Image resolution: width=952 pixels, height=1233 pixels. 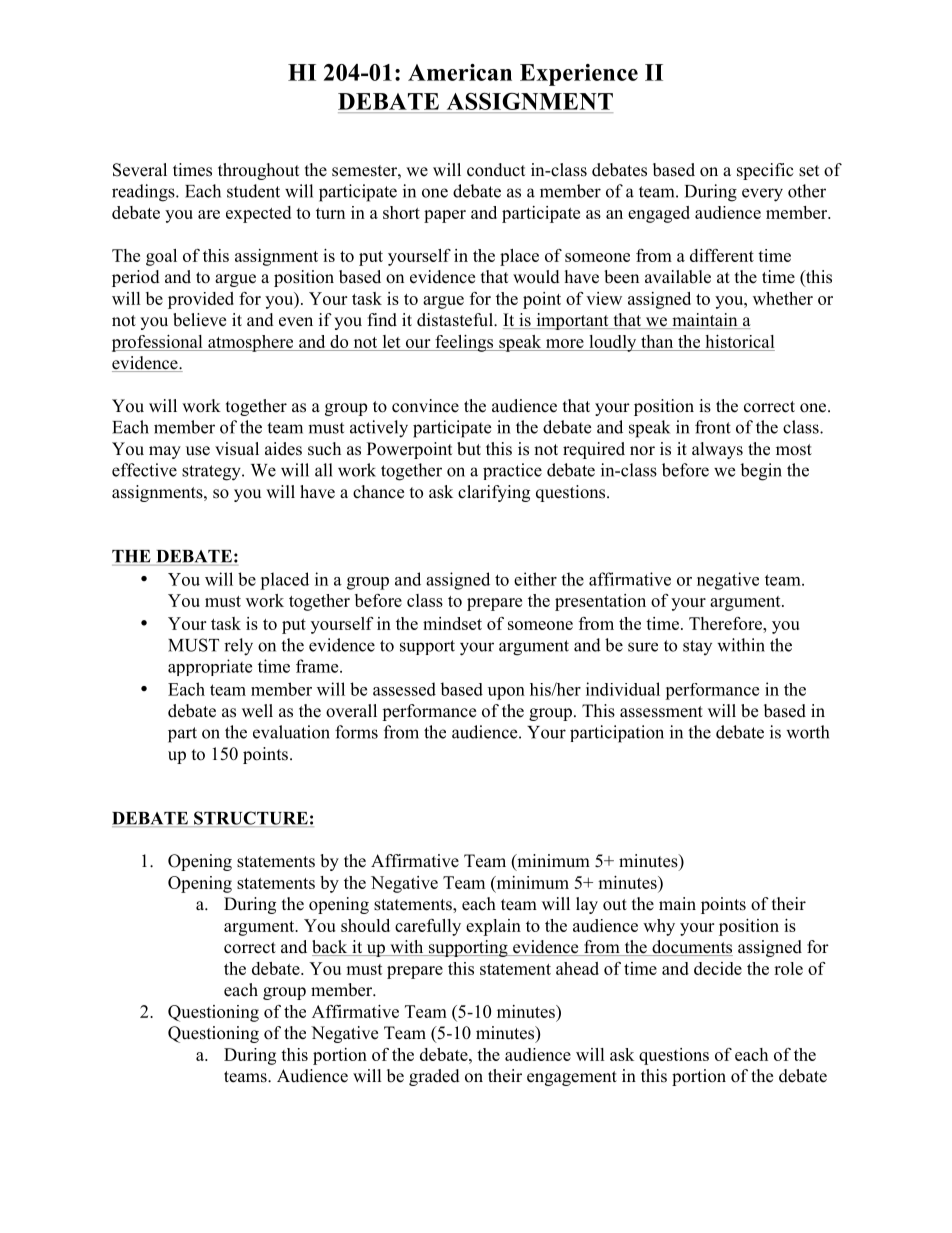 I want to click on specific, so click(x=765, y=171).
